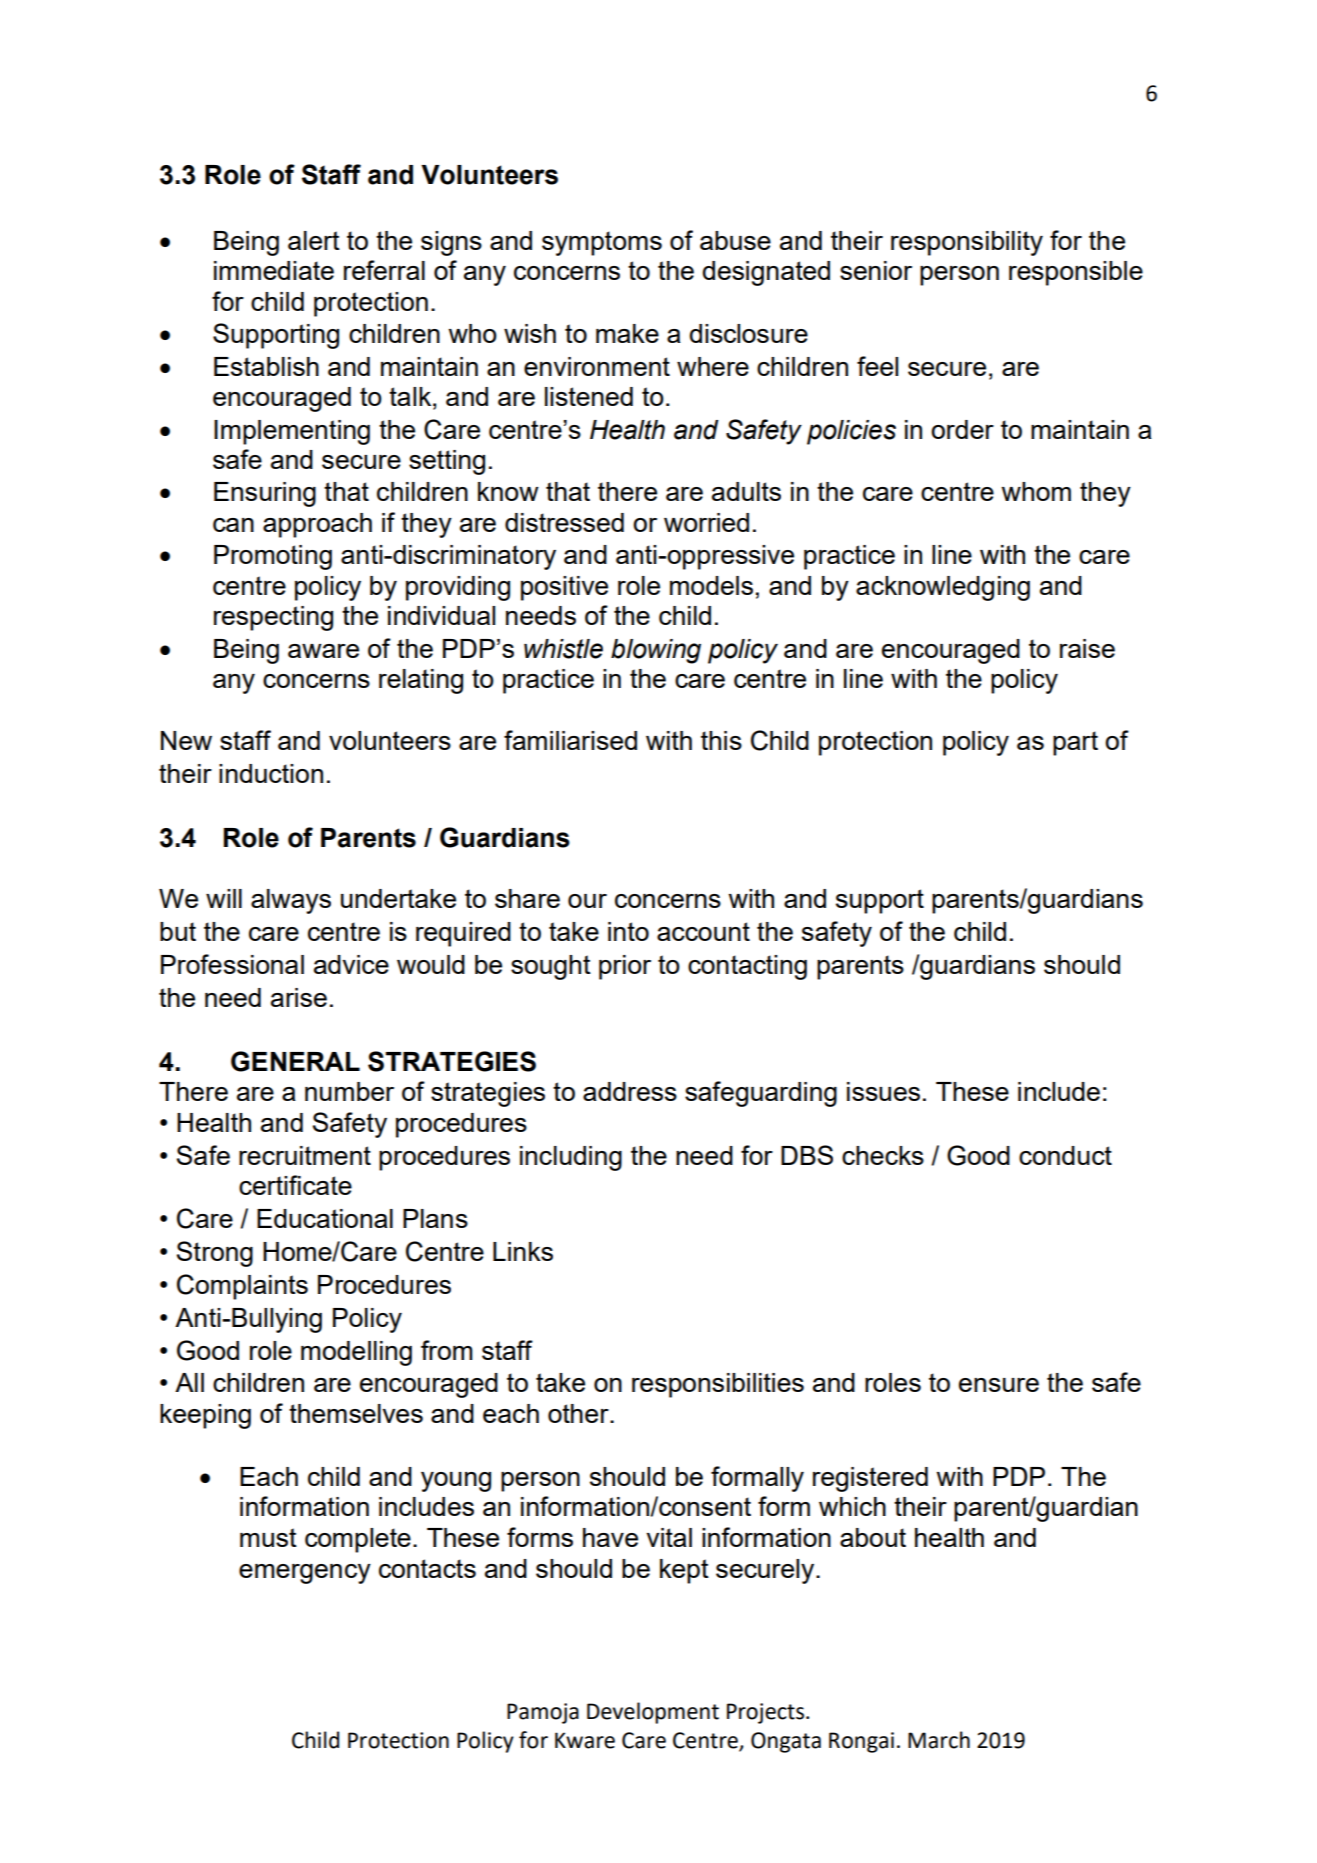 The image size is (1317, 1863). What do you see at coordinates (305, 1574) in the page?
I see `emergency` at bounding box center [305, 1574].
